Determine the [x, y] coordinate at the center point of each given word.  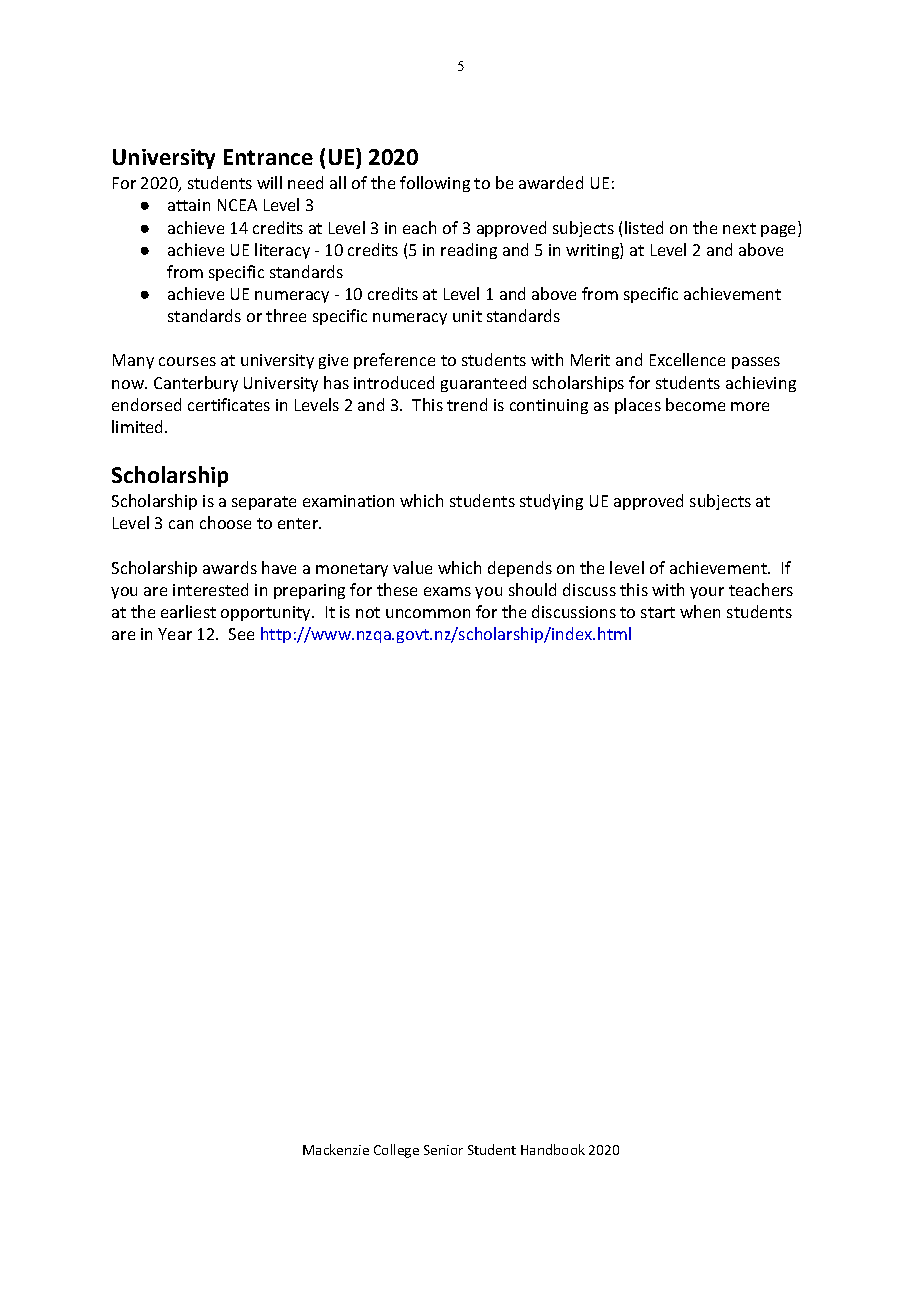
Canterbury [196, 384]
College [396, 1151]
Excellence [687, 359]
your [707, 593]
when [700, 611]
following [435, 184]
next [739, 228]
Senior [443, 1150]
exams [447, 591]
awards [230, 567]
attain [189, 205]
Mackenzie [336, 1149]
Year [175, 634]
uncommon [428, 613]
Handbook [553, 1149]
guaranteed [483, 384]
